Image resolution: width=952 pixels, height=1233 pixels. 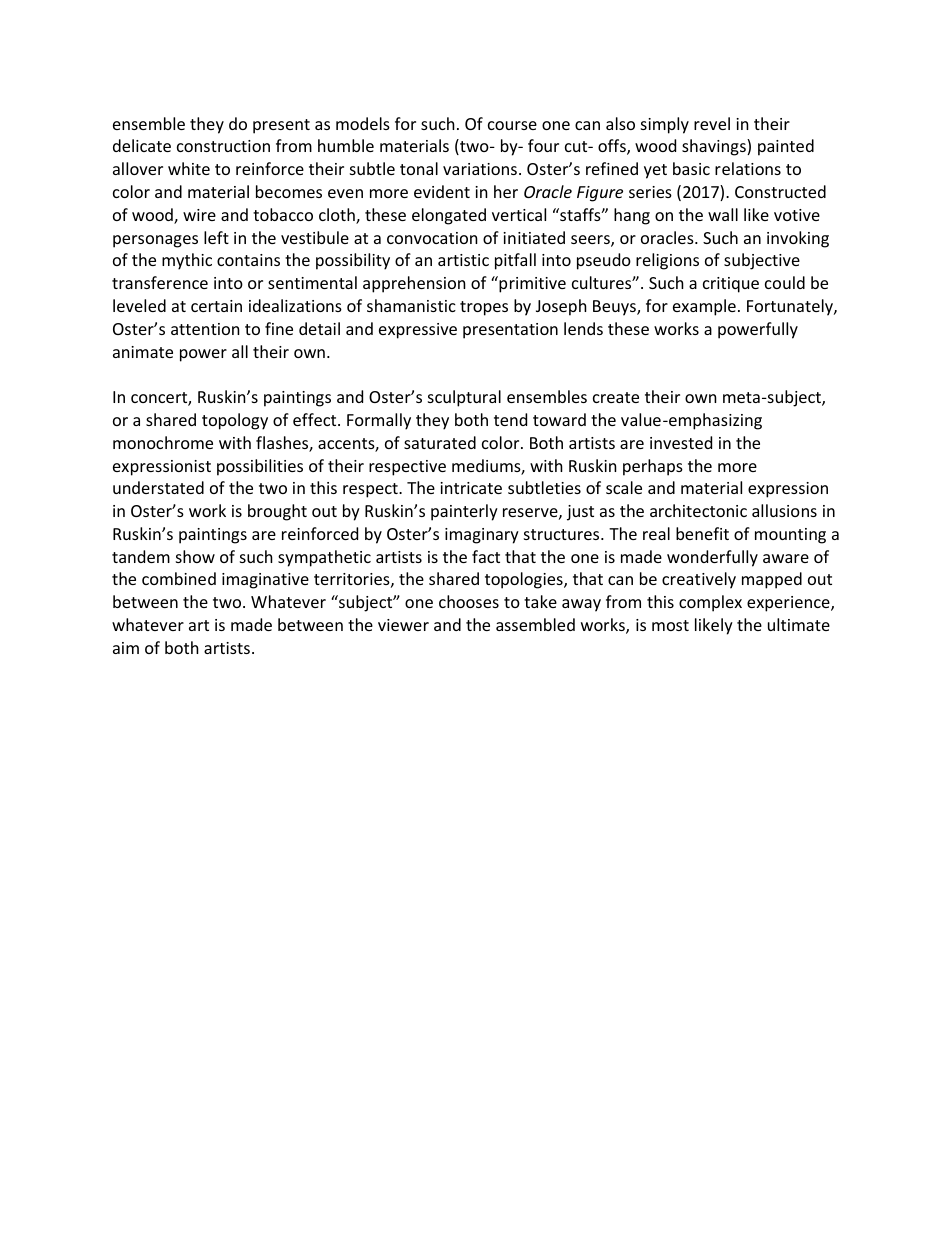 What do you see at coordinates (715, 147) in the screenshot?
I see `shavings` at bounding box center [715, 147].
